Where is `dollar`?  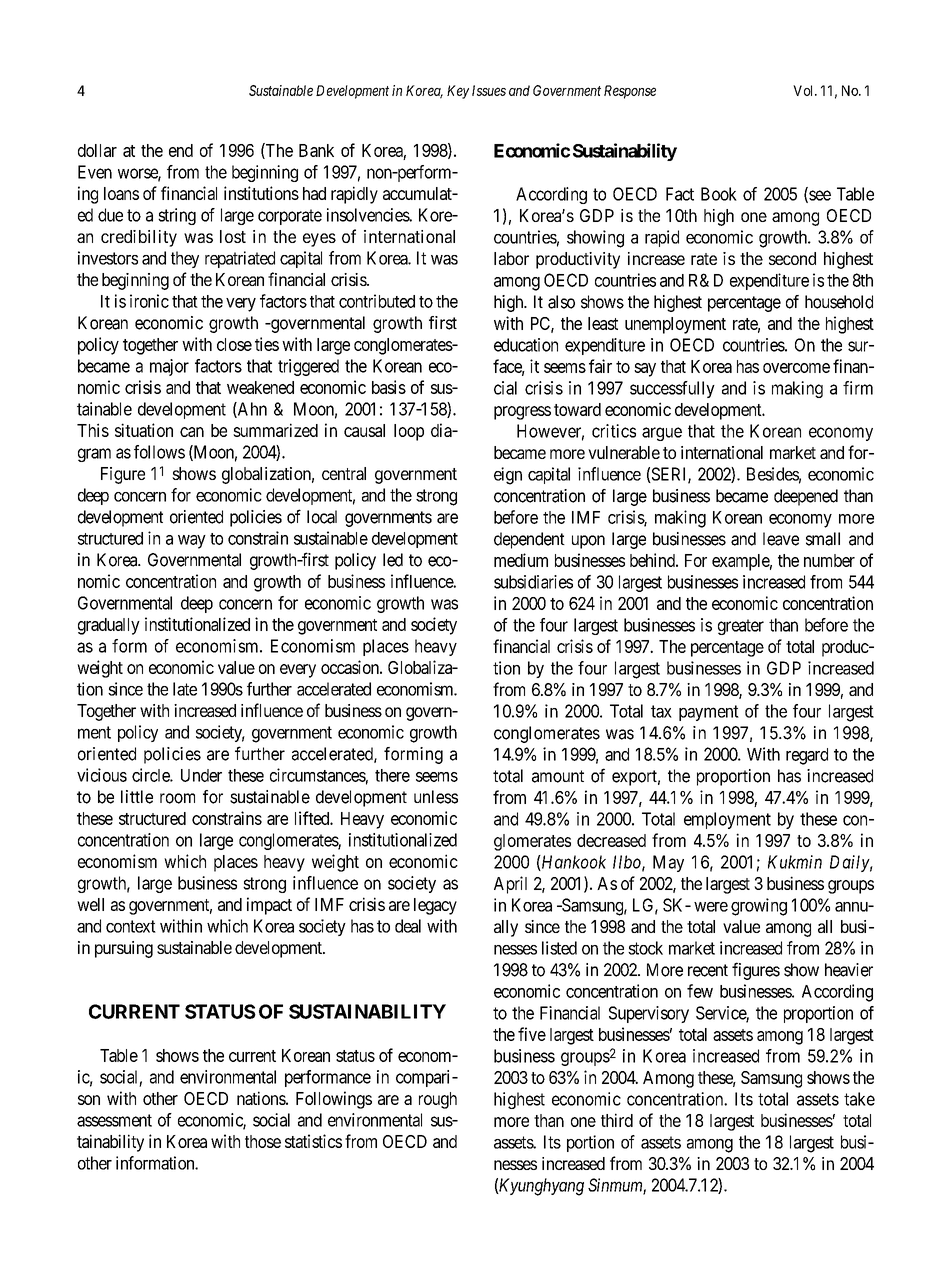 dollar is located at coordinates (97, 150).
